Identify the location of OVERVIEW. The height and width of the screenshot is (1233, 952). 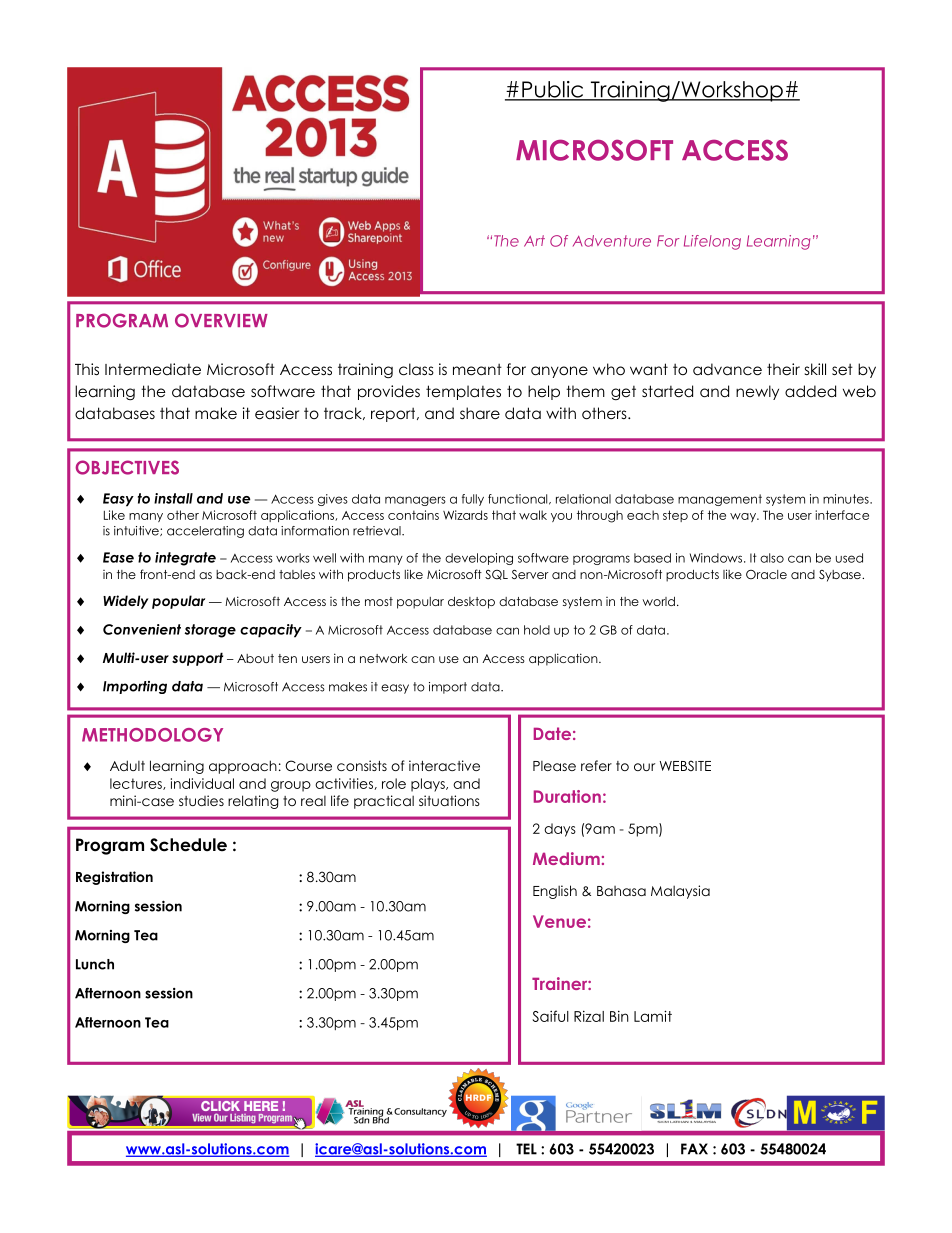
(221, 320).
